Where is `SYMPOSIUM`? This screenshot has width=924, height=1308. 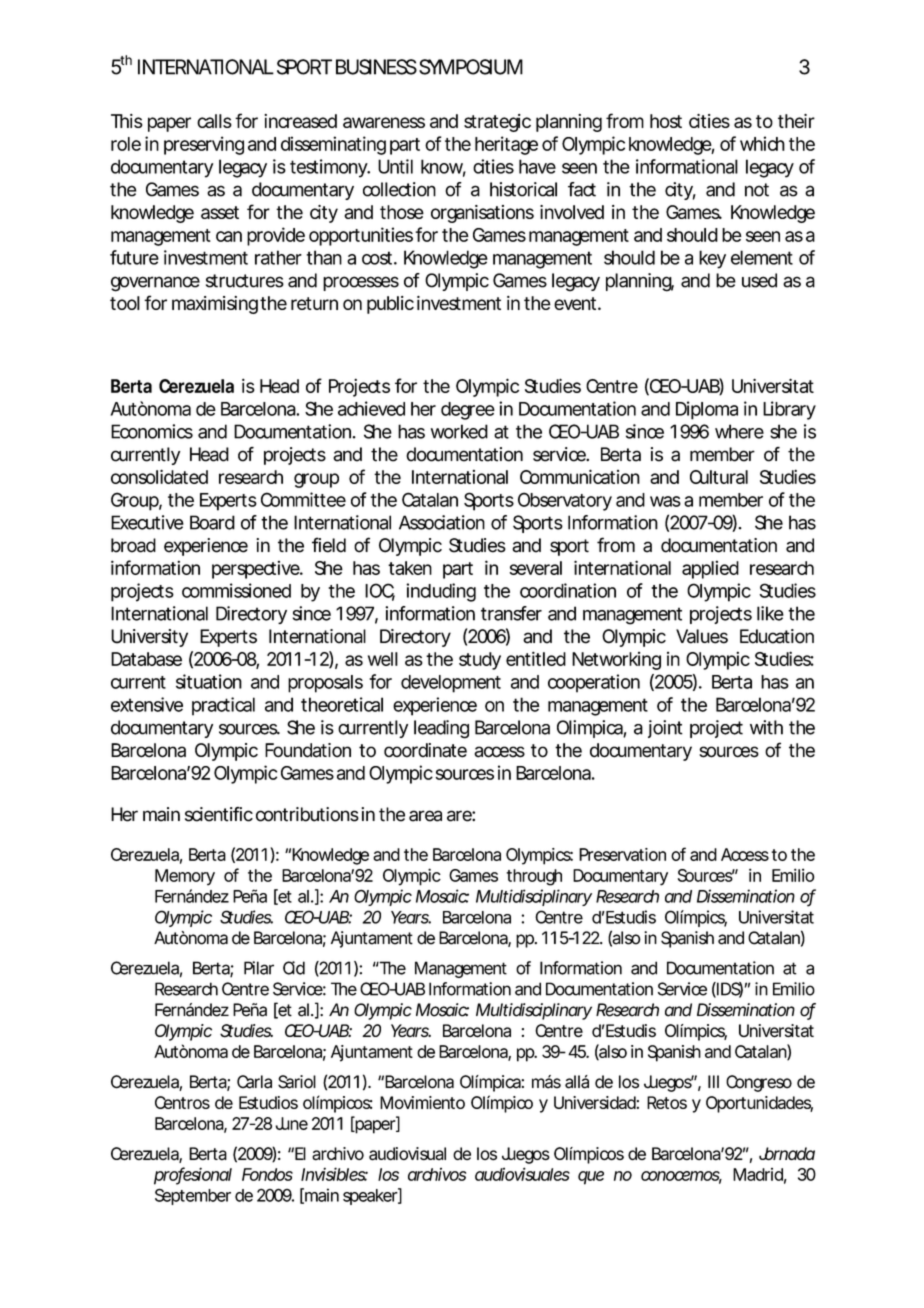
SYMPOSIUM is located at coordinates (471, 67).
